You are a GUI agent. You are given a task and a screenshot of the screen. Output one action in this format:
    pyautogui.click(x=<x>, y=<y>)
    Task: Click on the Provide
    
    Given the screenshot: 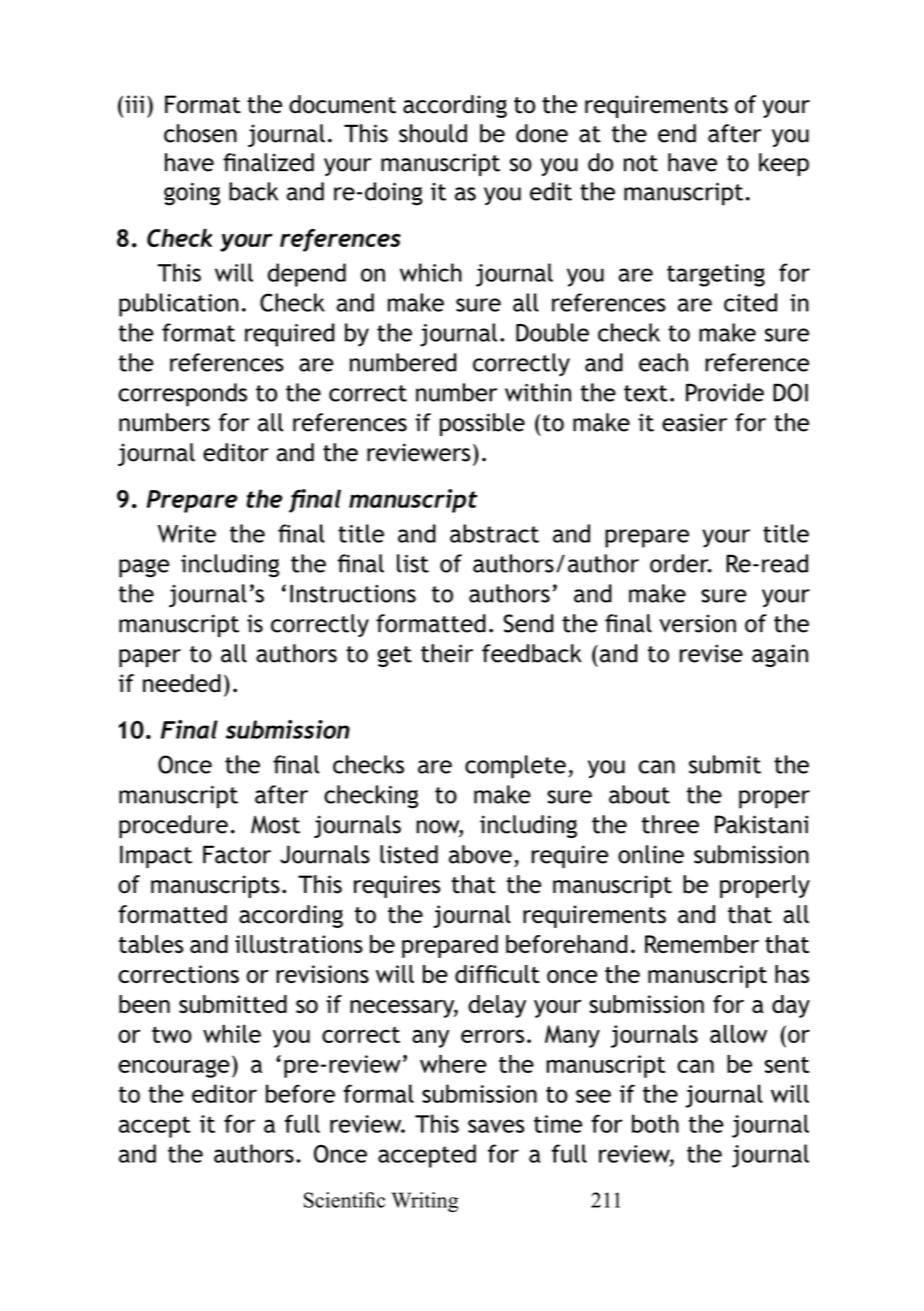 What is the action you would take?
    pyautogui.click(x=725, y=392)
